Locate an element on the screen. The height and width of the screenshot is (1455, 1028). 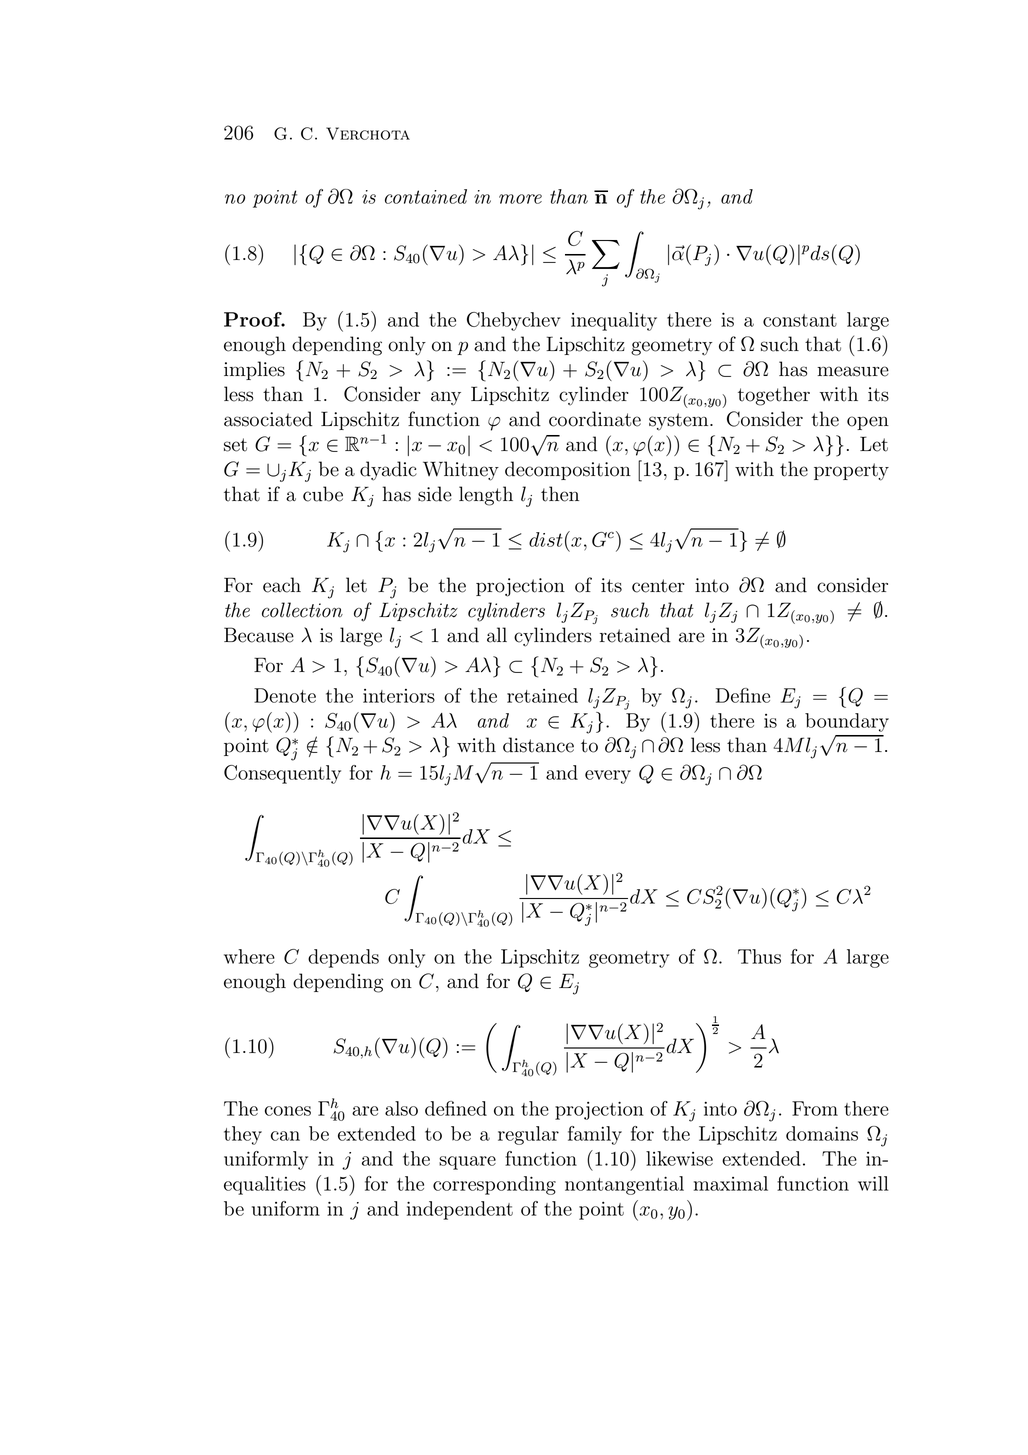
can is located at coordinates (285, 1136).
